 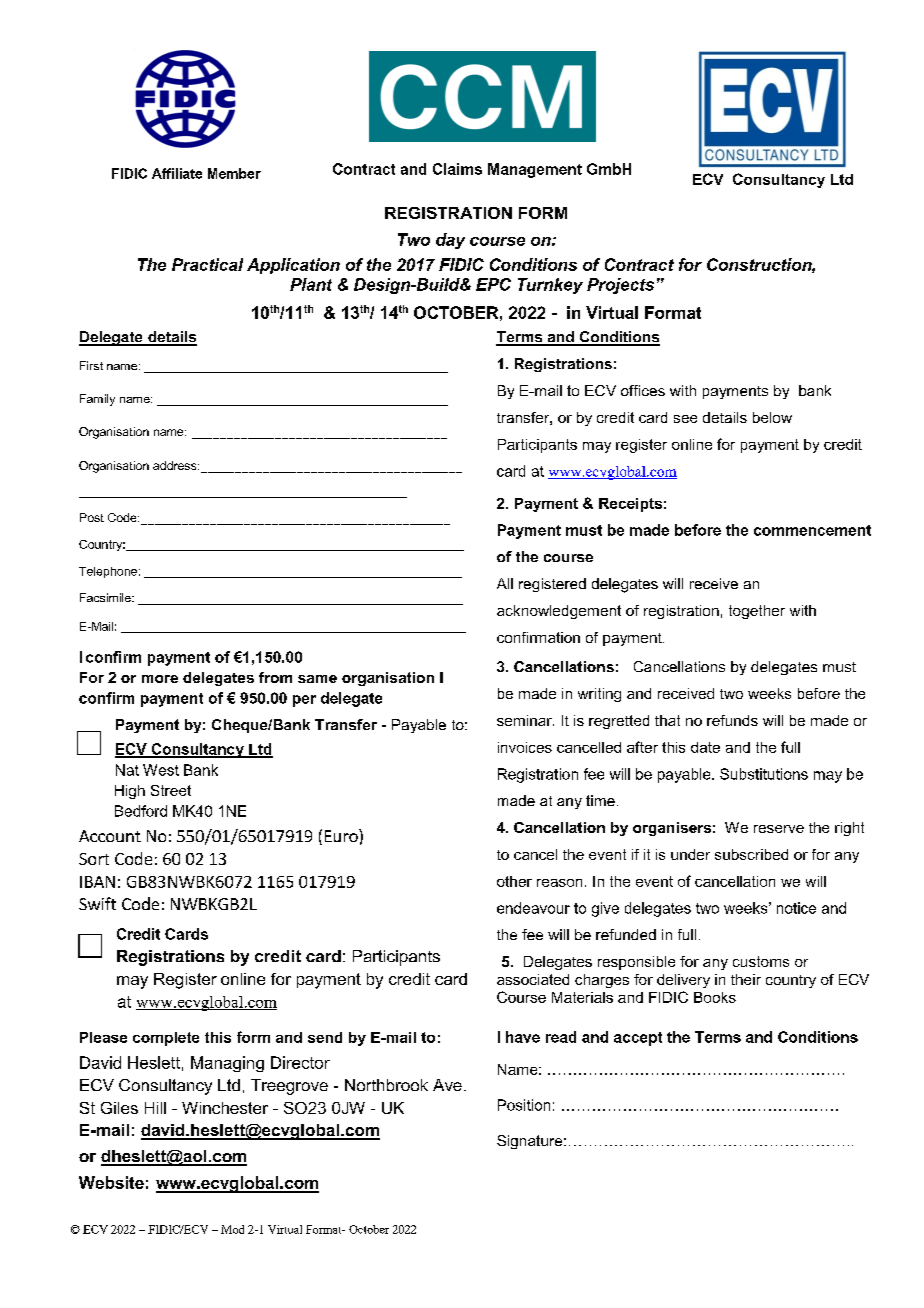 What do you see at coordinates (531, 1142) in the image?
I see `Signature` at bounding box center [531, 1142].
